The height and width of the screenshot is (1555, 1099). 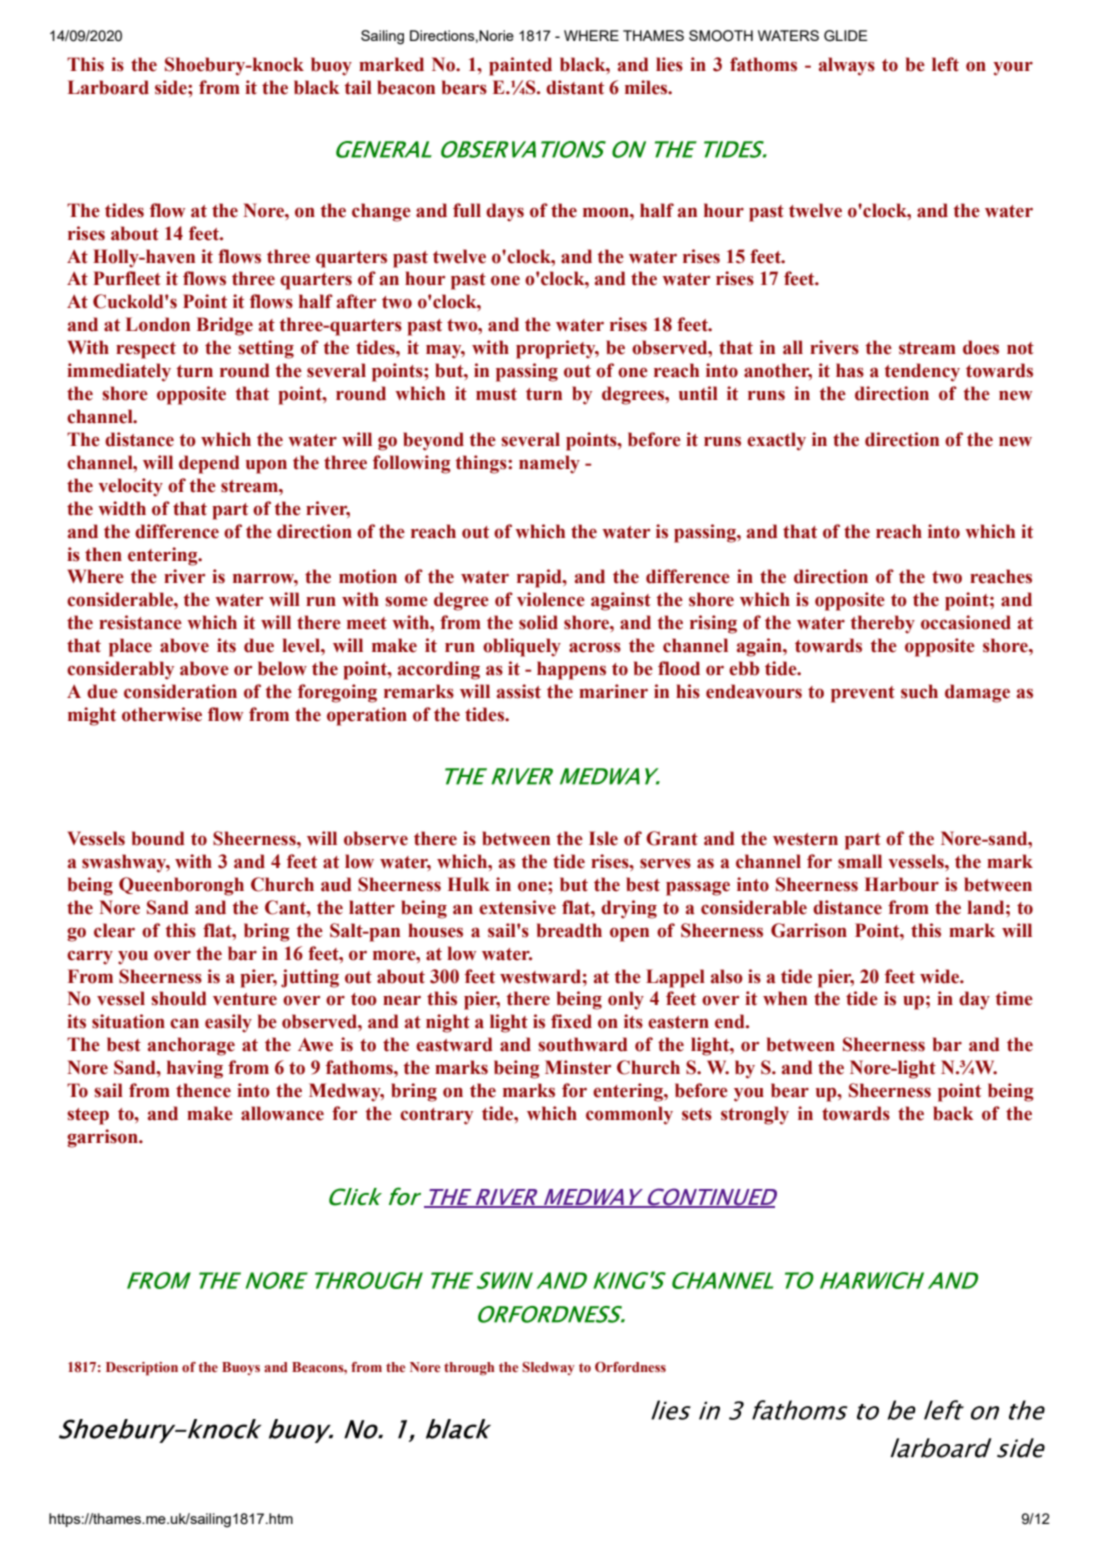 What do you see at coordinates (575, 87) in the screenshot?
I see `distant` at bounding box center [575, 87].
